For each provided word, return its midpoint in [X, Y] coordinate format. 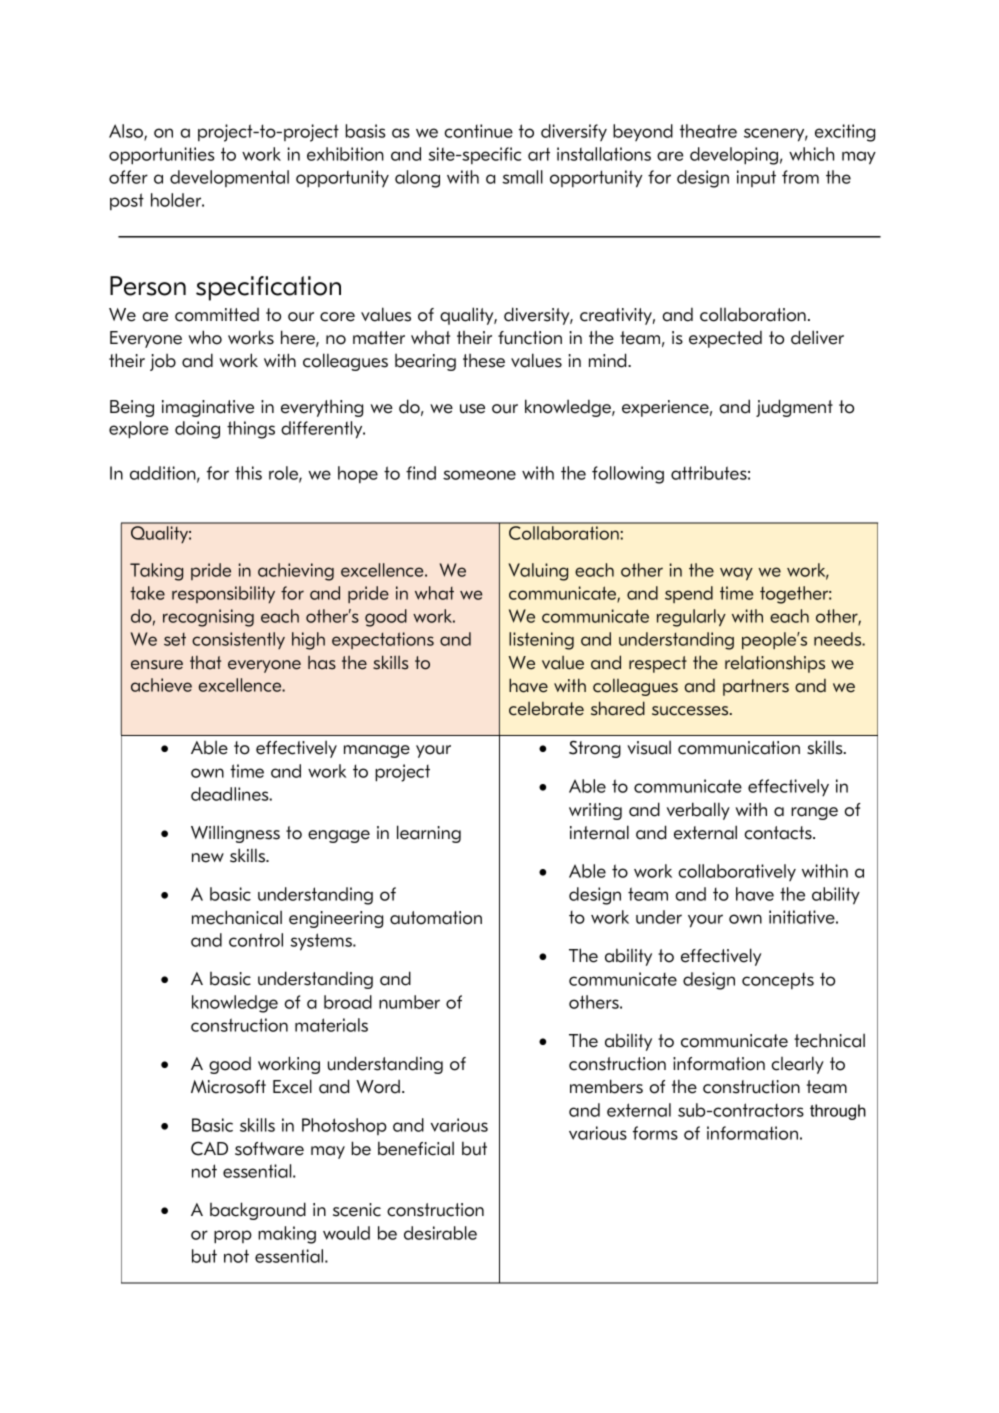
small [522, 177]
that [205, 663]
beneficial [416, 1148]
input [756, 178]
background [258, 1211]
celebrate [546, 709]
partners [756, 687]
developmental [229, 178]
